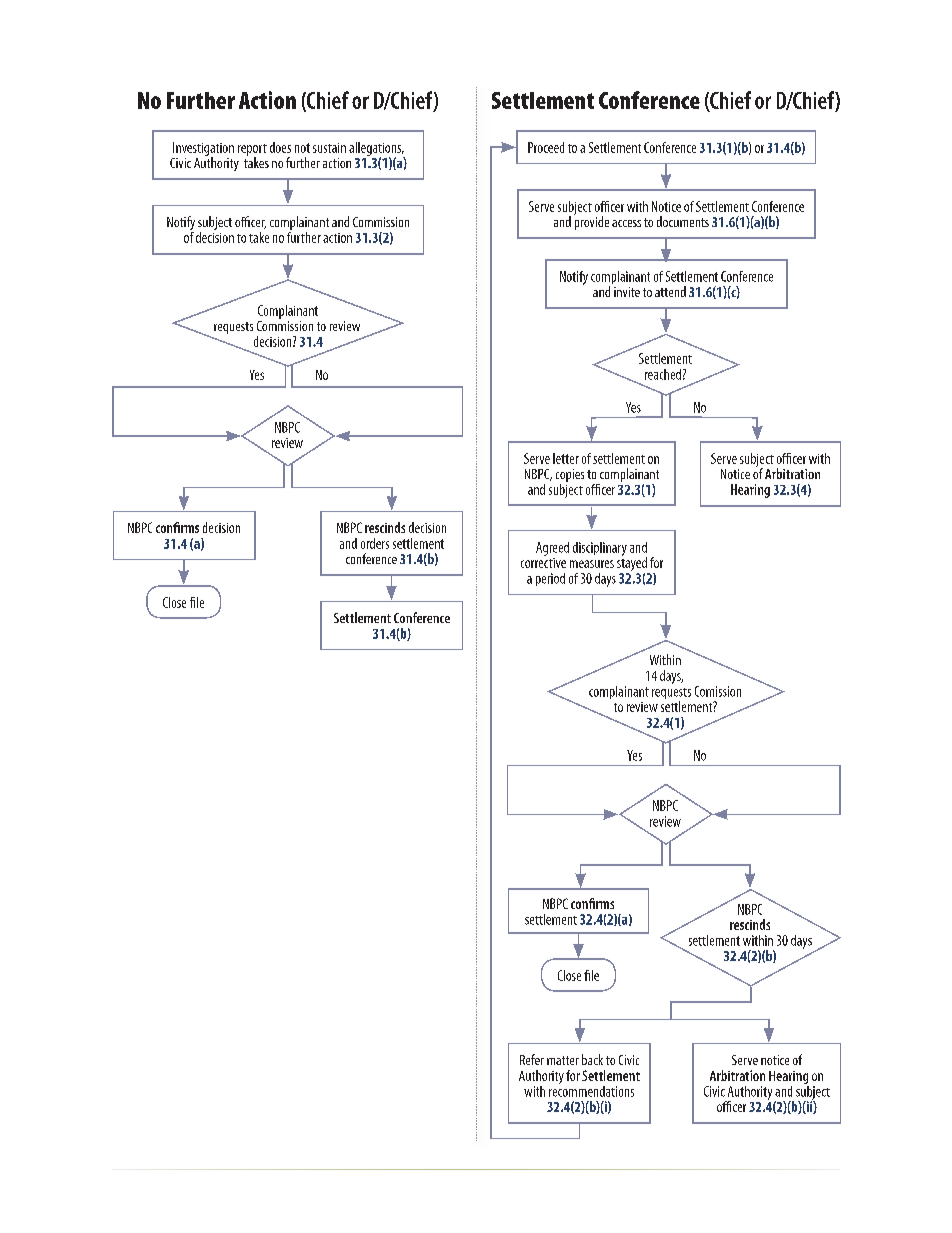  Describe the element at coordinates (376, 150) in the page. I see `allegations` at that location.
